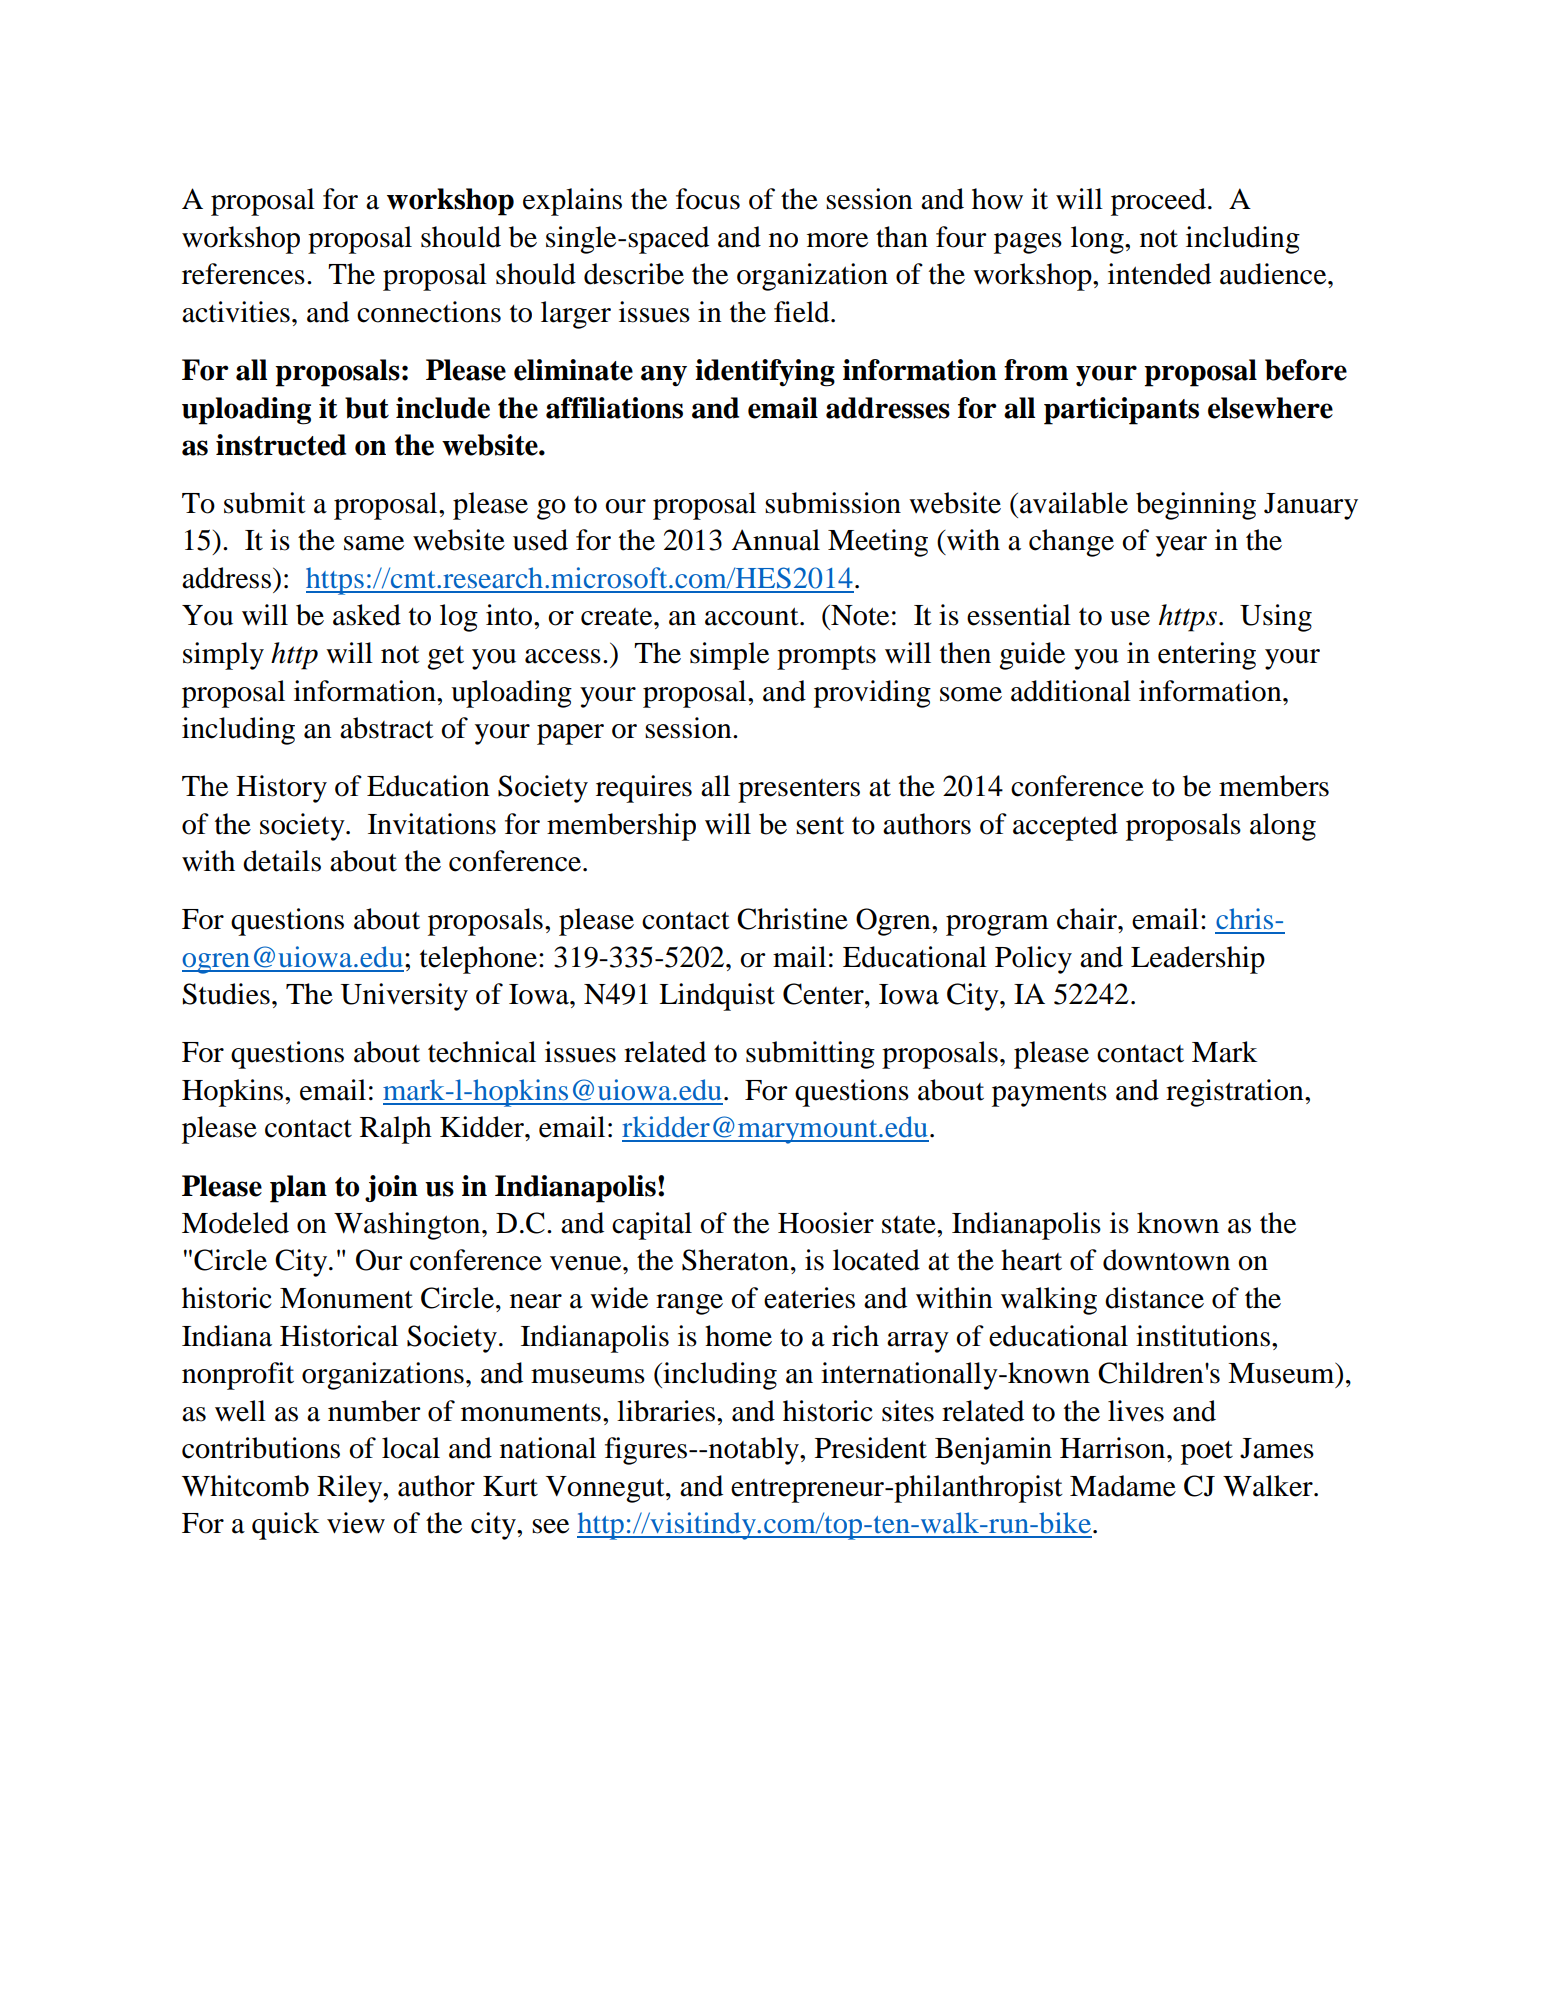  Describe the element at coordinates (374, 543) in the image. I see `same` at that location.
